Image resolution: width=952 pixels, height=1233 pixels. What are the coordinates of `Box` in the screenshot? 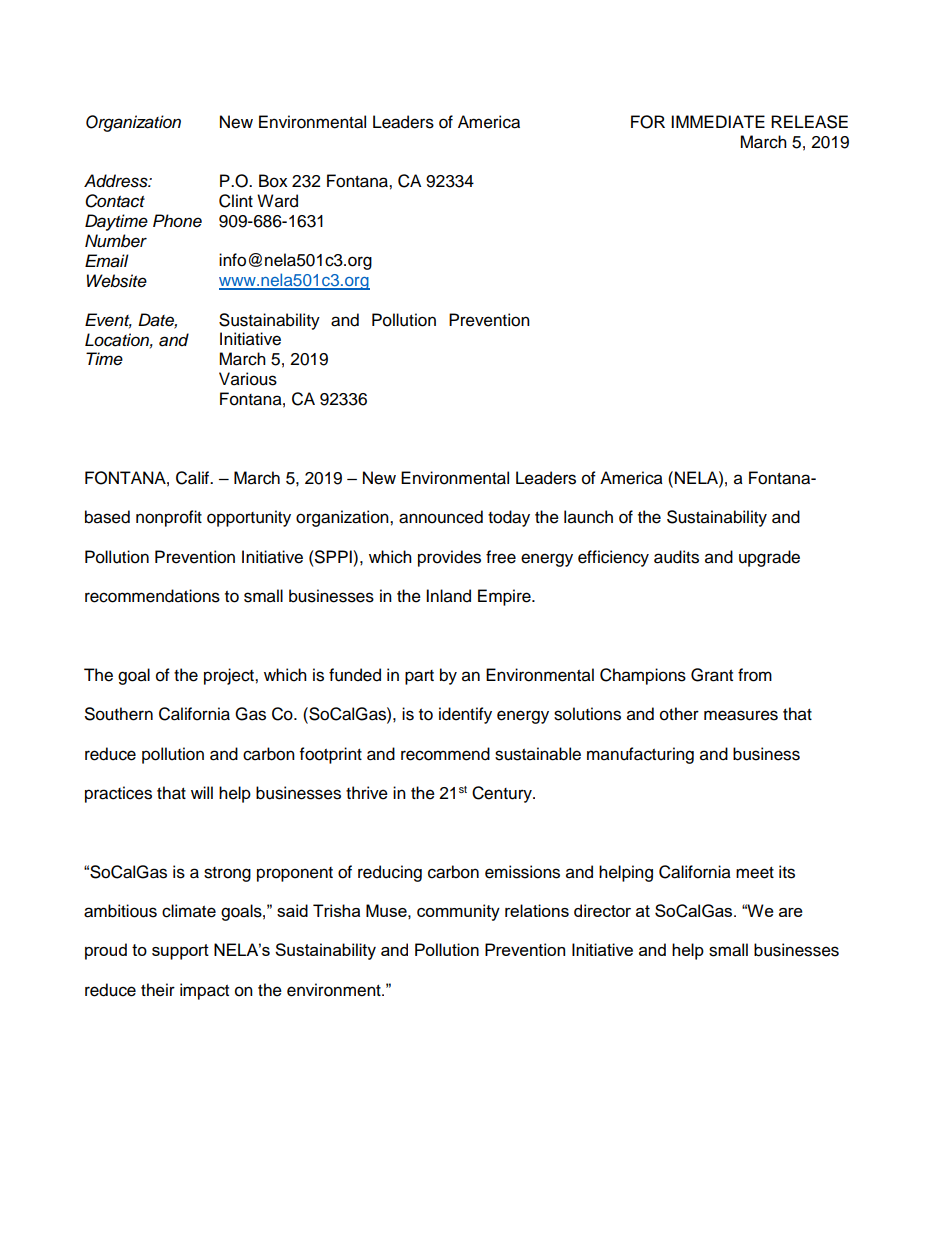 It's located at (273, 181).
